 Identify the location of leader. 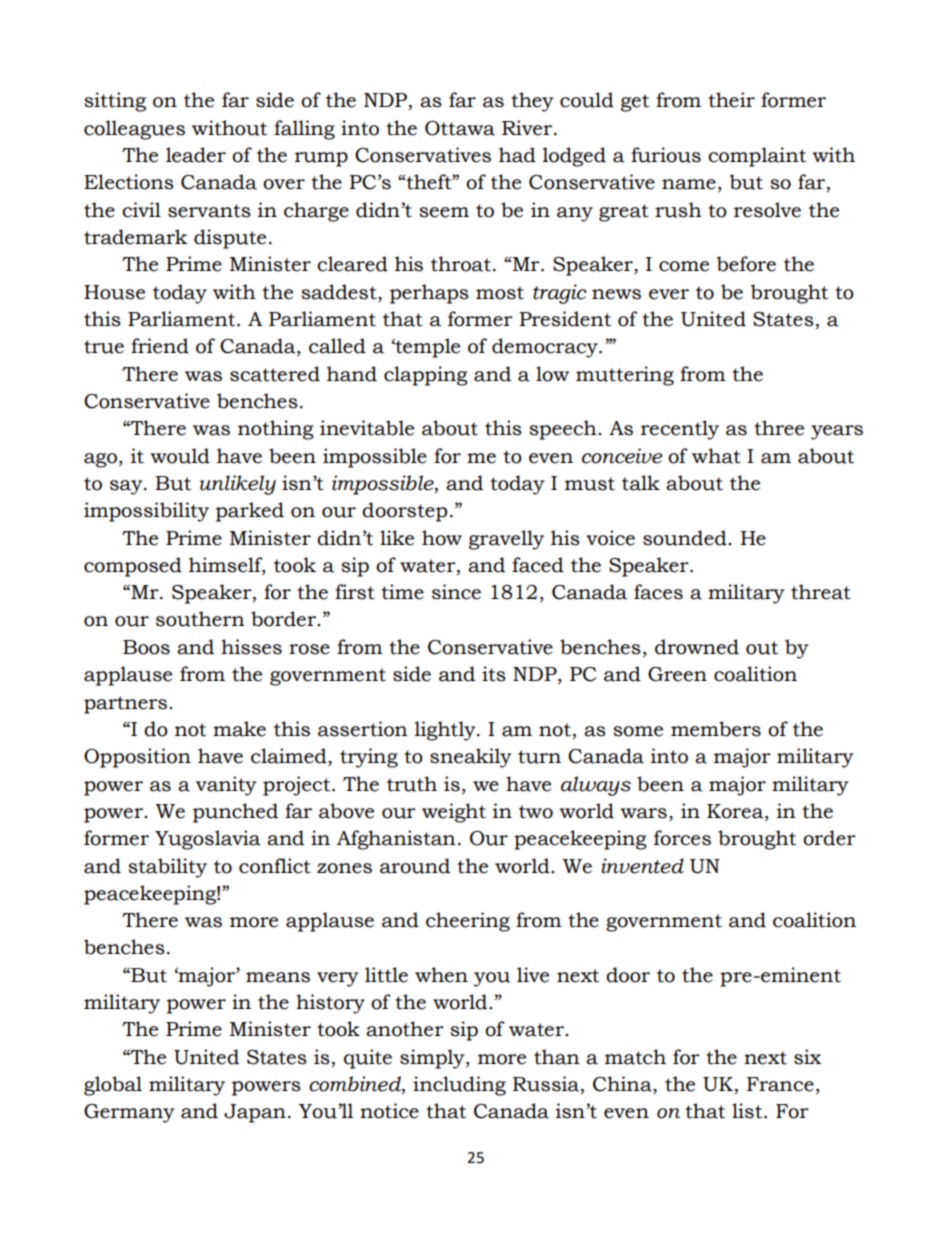
(196, 155).
